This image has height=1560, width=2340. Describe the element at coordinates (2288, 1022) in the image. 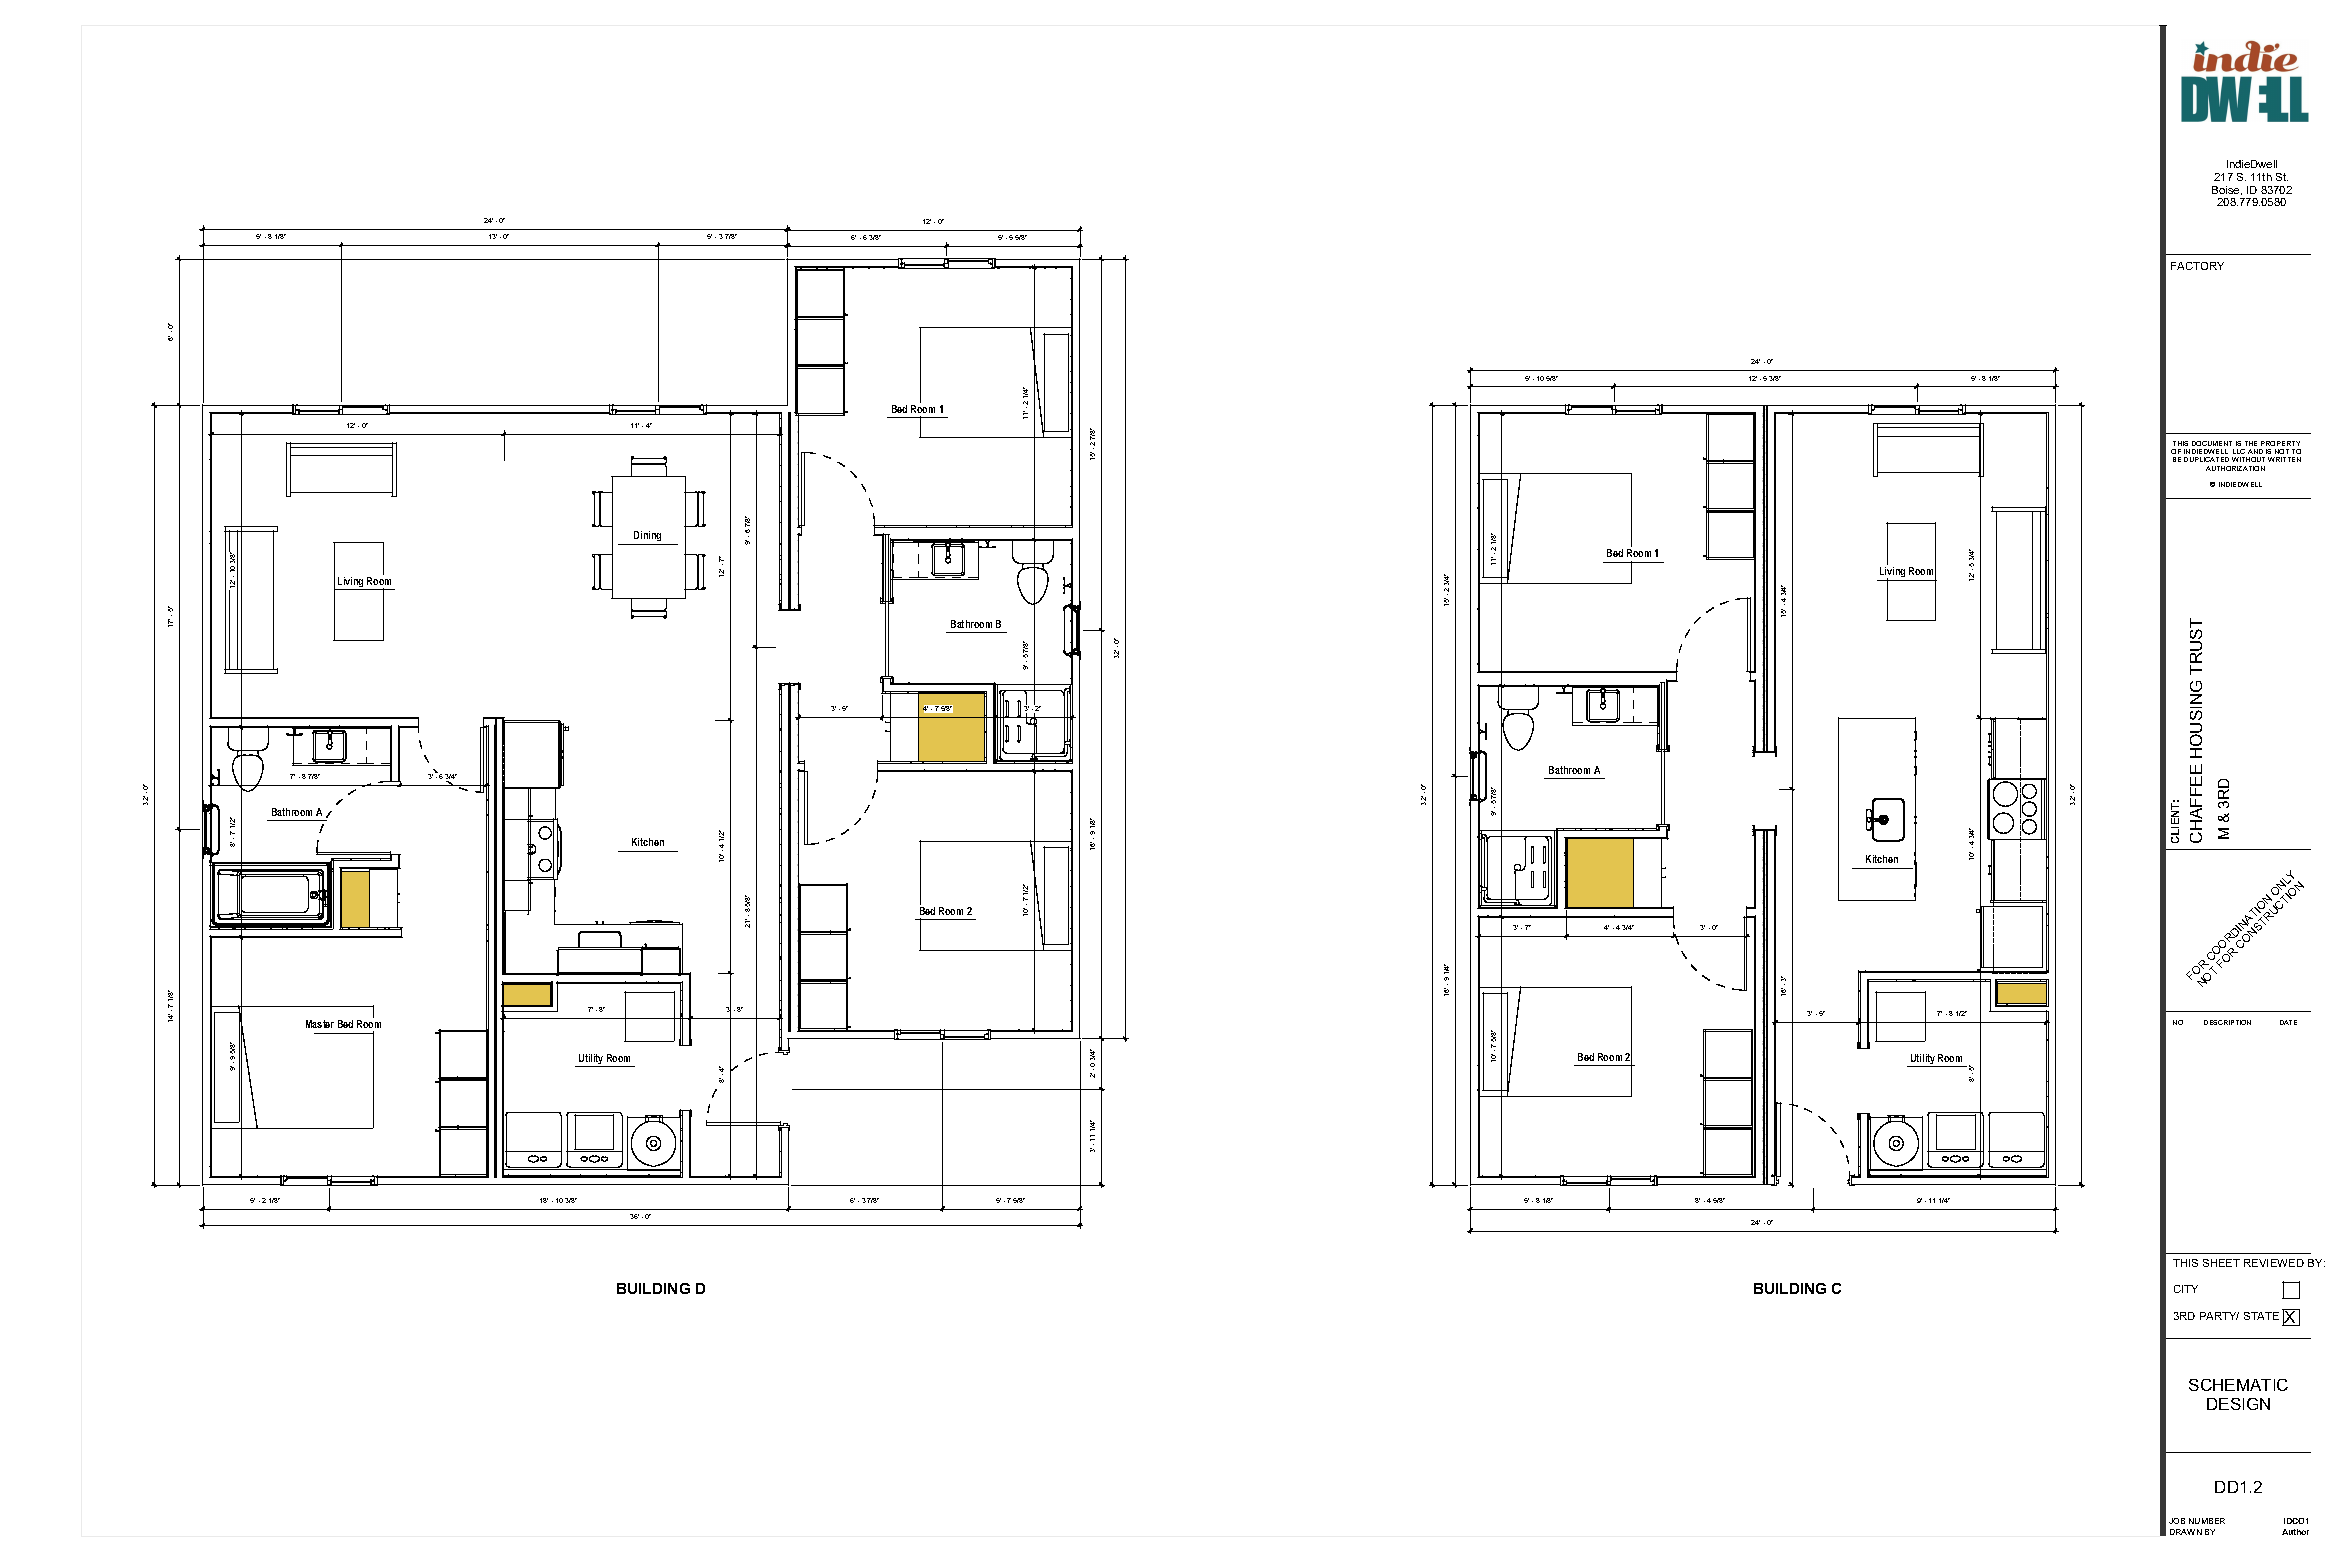

I see `DATE` at that location.
